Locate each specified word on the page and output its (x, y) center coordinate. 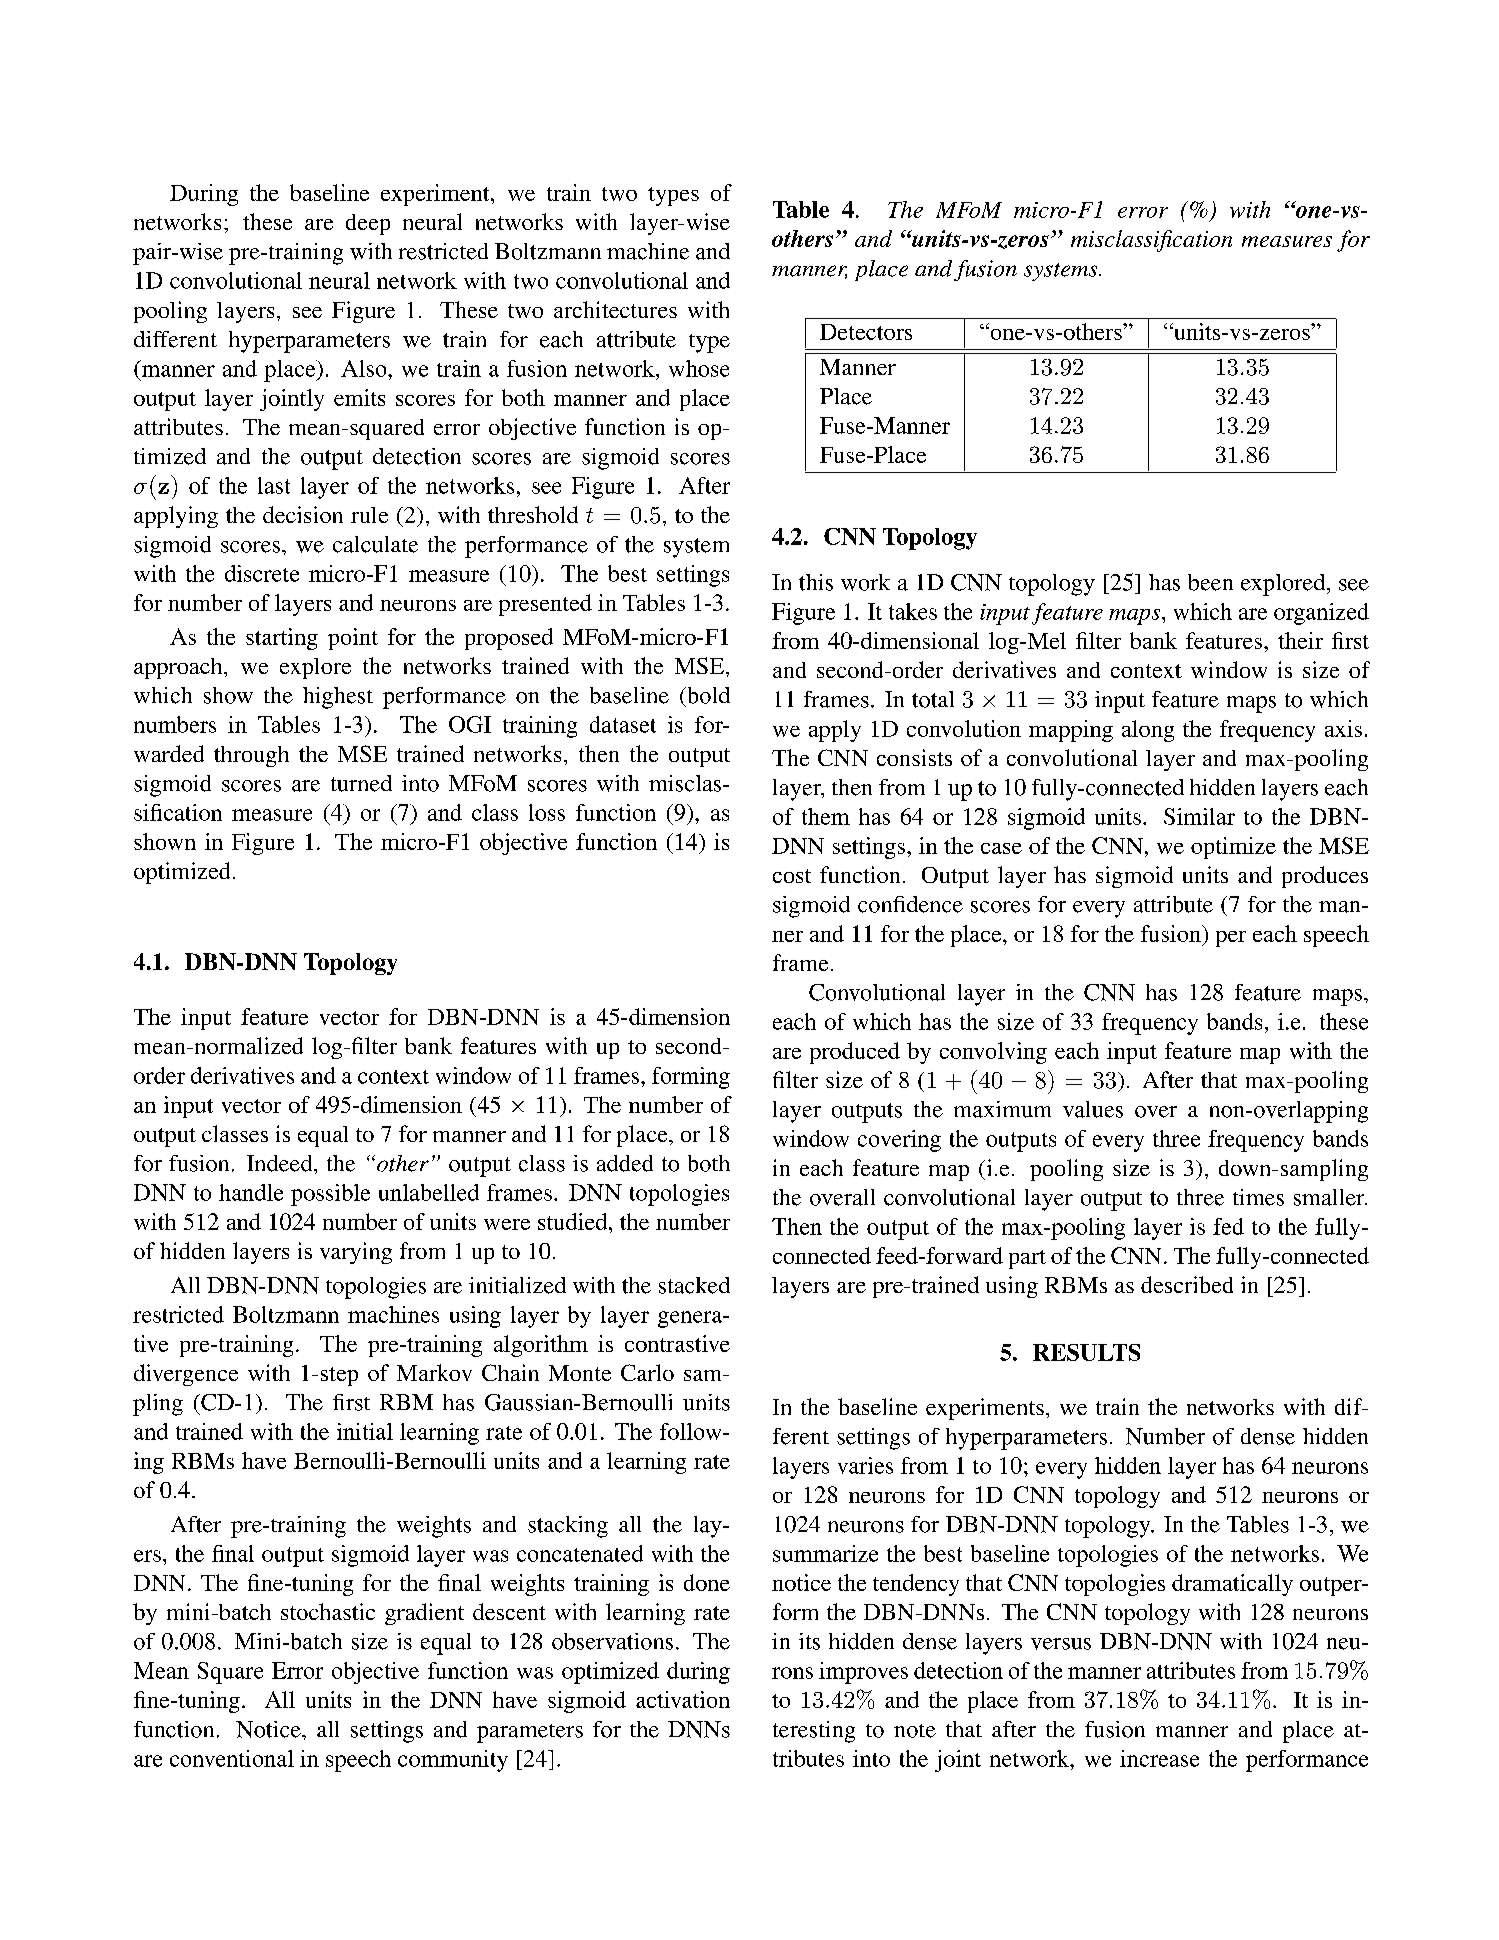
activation (683, 1699)
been (1210, 582)
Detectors (866, 332)
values (1093, 1109)
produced (855, 1053)
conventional (232, 1758)
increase (1159, 1758)
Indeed (281, 1163)
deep (368, 224)
